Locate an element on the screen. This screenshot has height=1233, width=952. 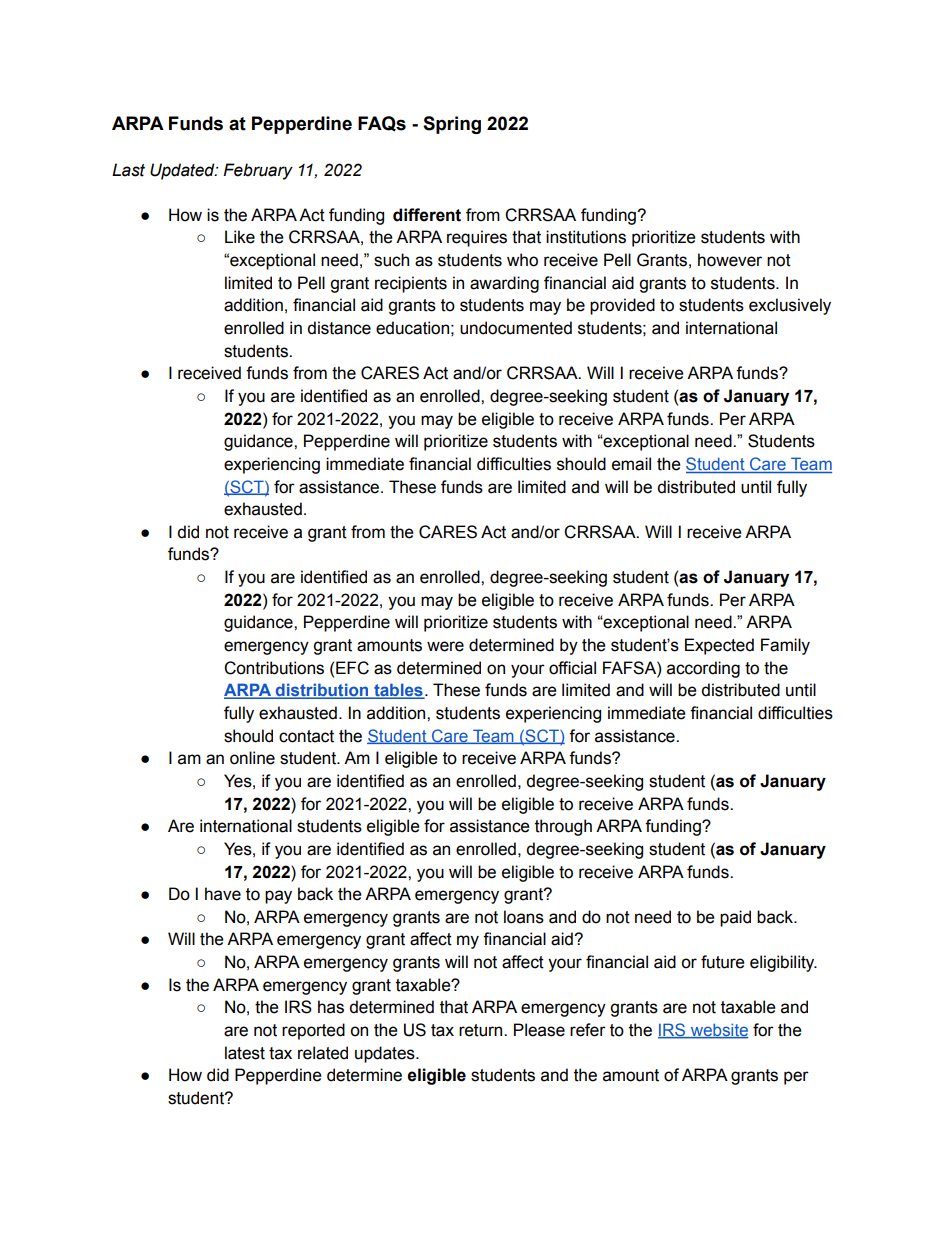
return is located at coordinates (482, 1030).
